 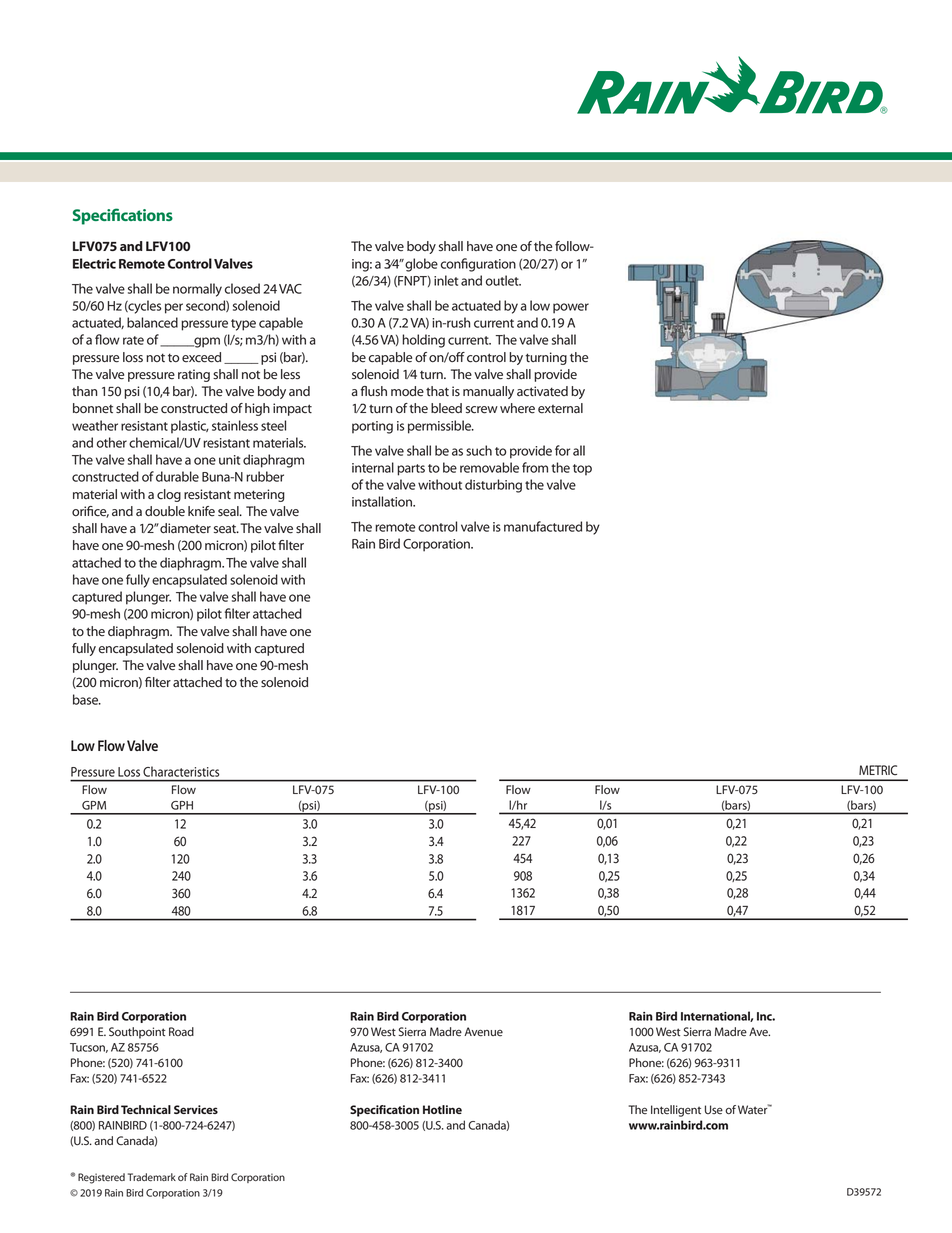 What do you see at coordinates (503, 280) in the page?
I see `outlet` at bounding box center [503, 280].
